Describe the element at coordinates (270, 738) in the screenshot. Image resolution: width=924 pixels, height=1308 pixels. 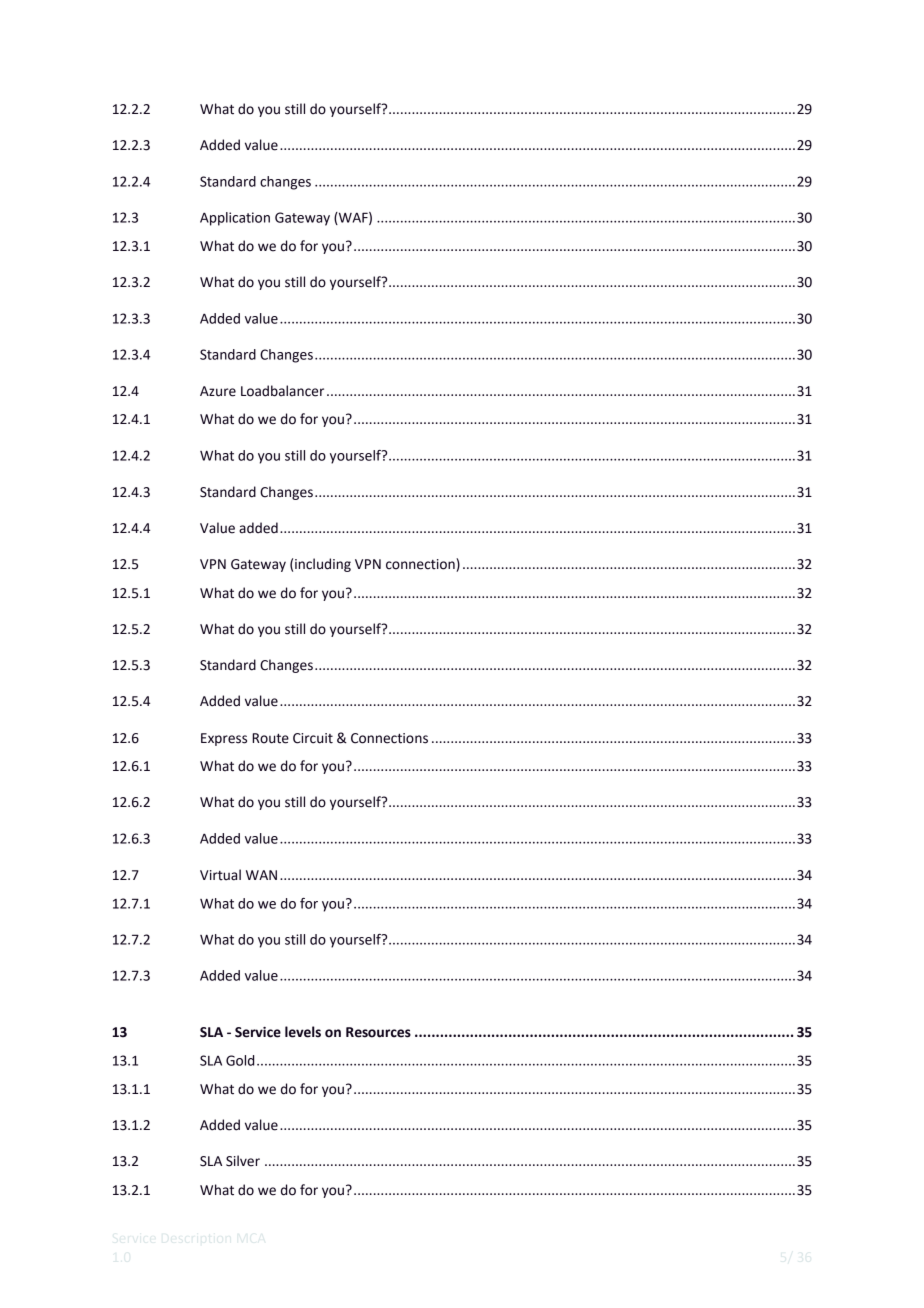
I see `Route` at that location.
